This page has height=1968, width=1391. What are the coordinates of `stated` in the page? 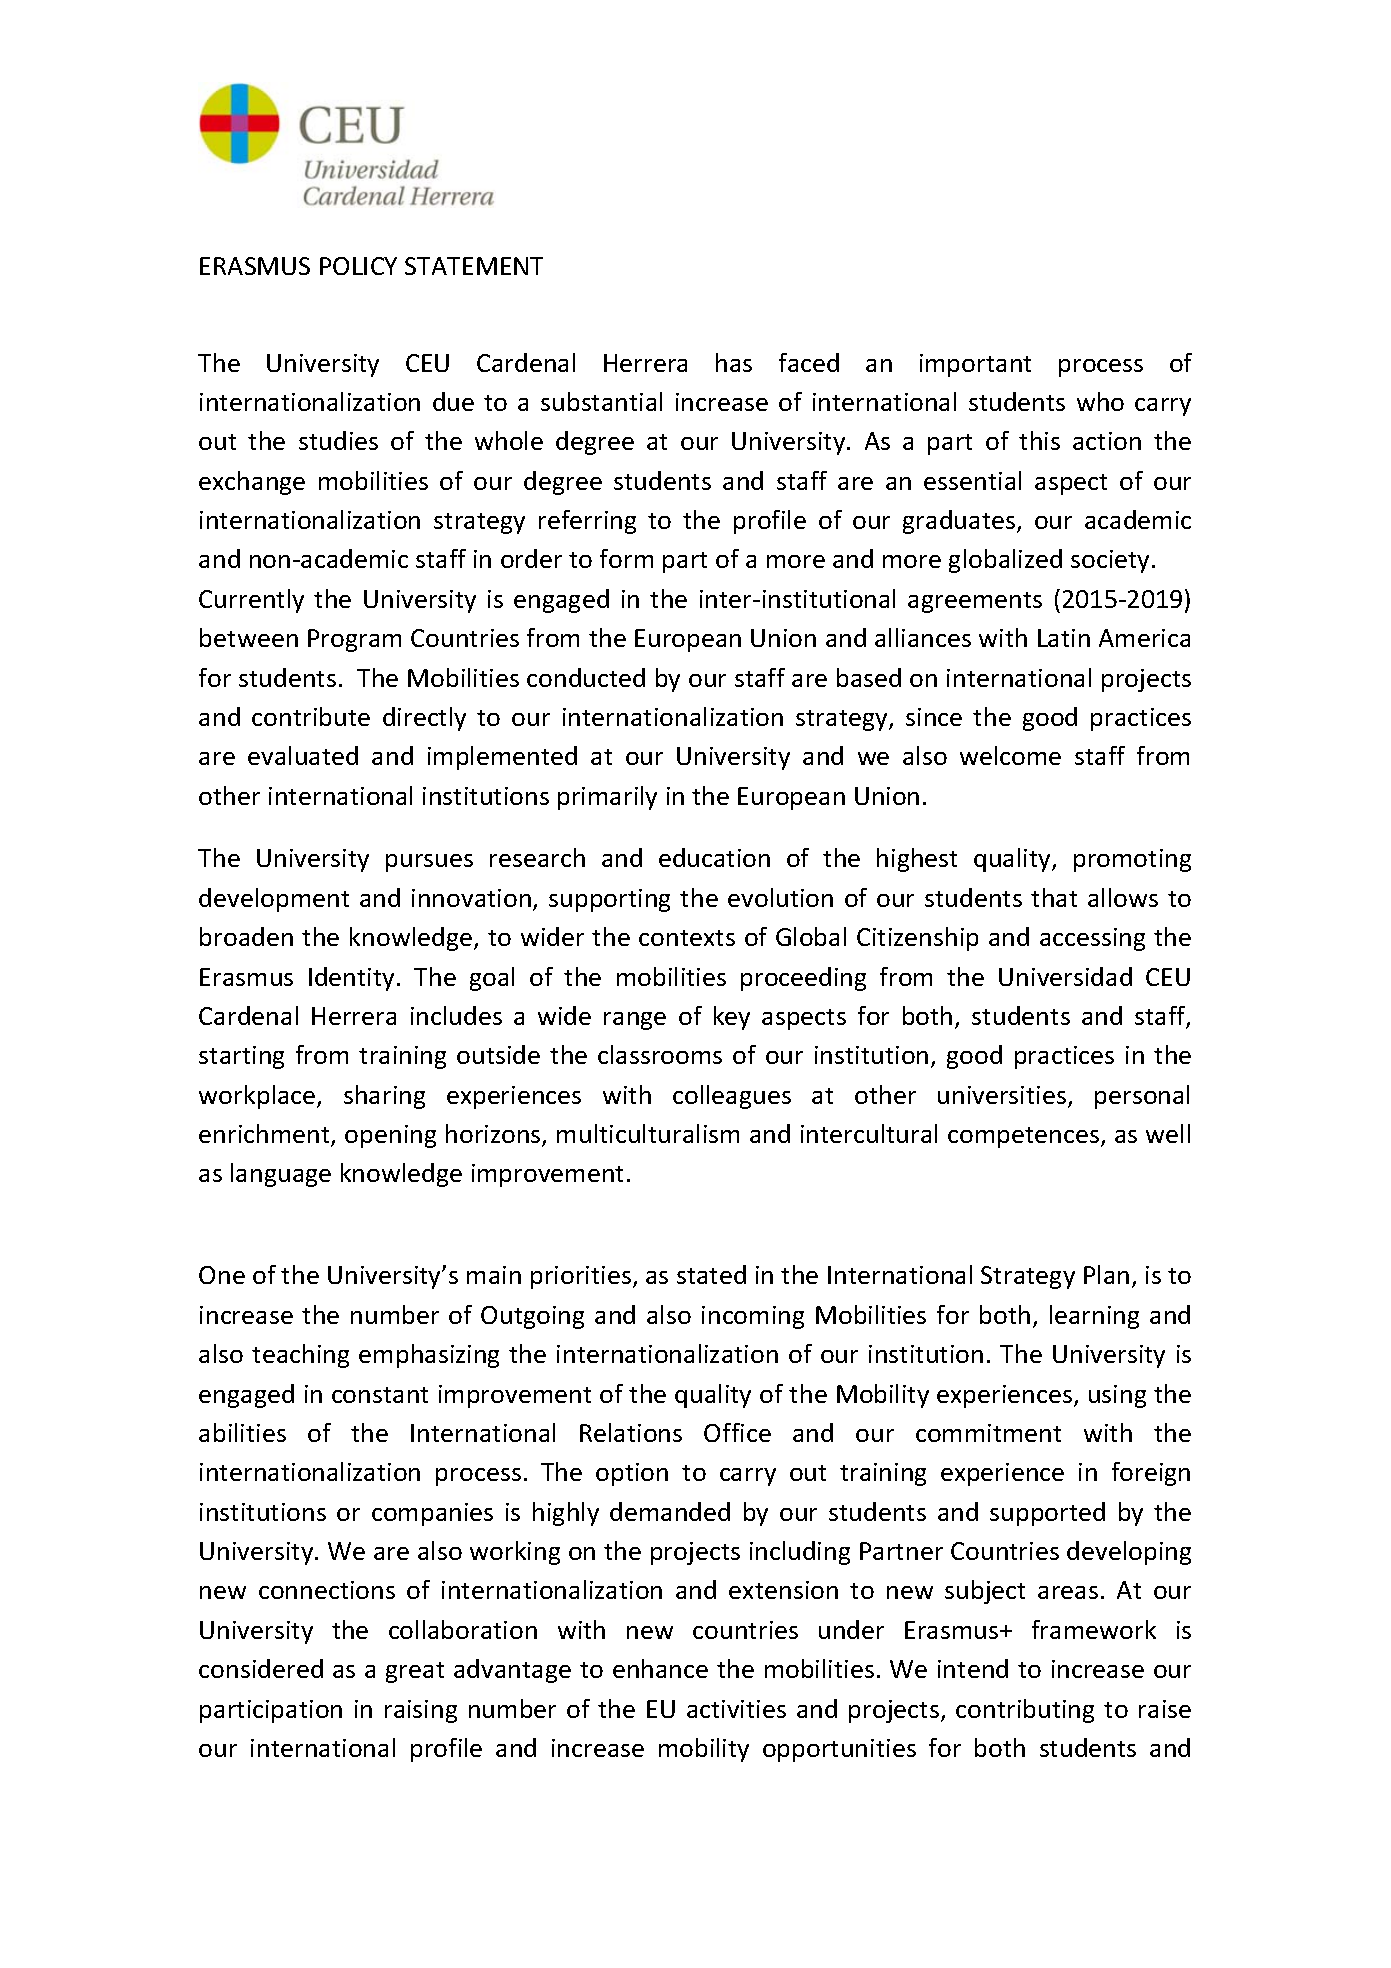 It's located at (711, 1274).
